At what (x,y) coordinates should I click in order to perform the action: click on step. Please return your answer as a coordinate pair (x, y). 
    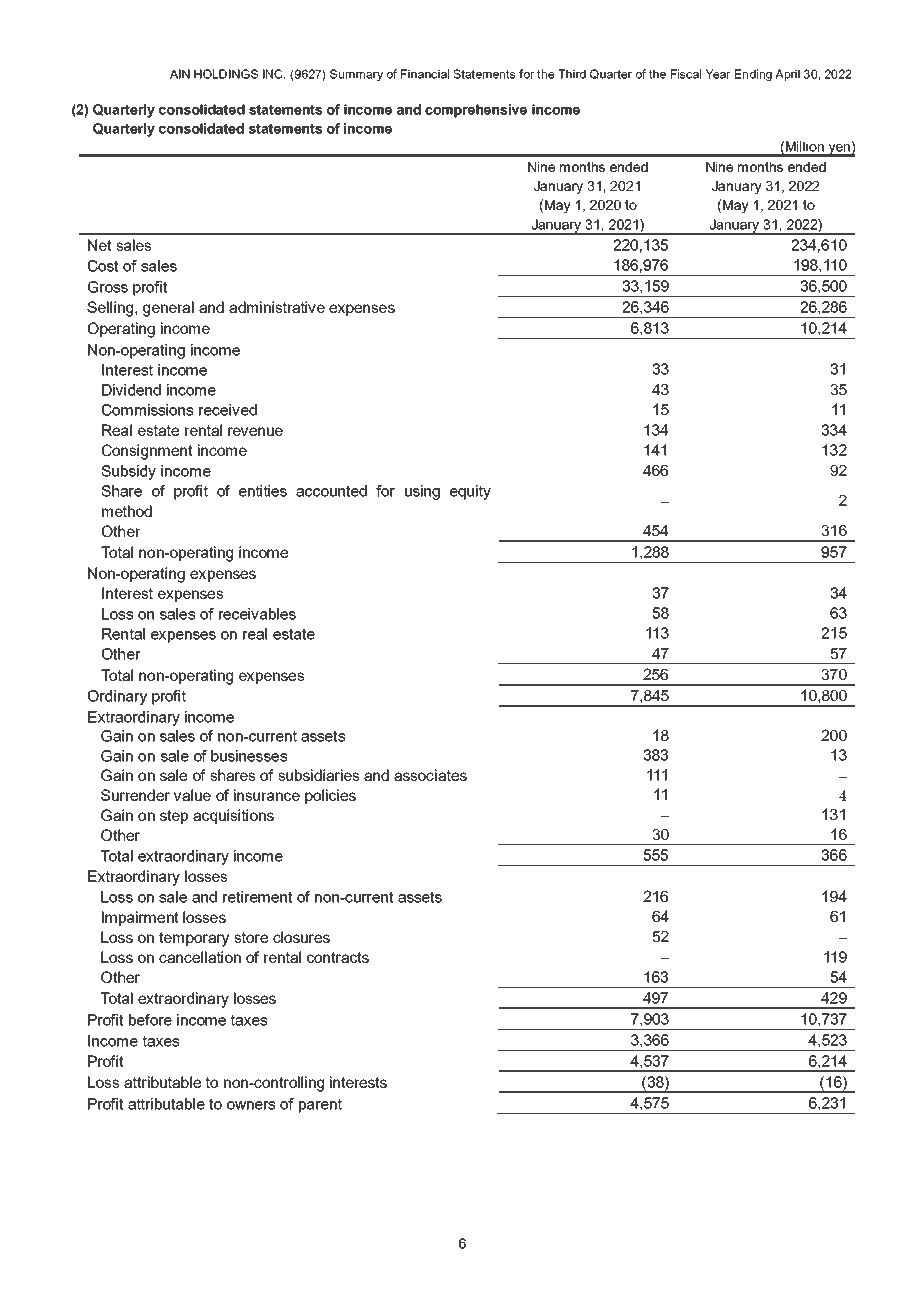
    Looking at the image, I should click on (174, 817).
